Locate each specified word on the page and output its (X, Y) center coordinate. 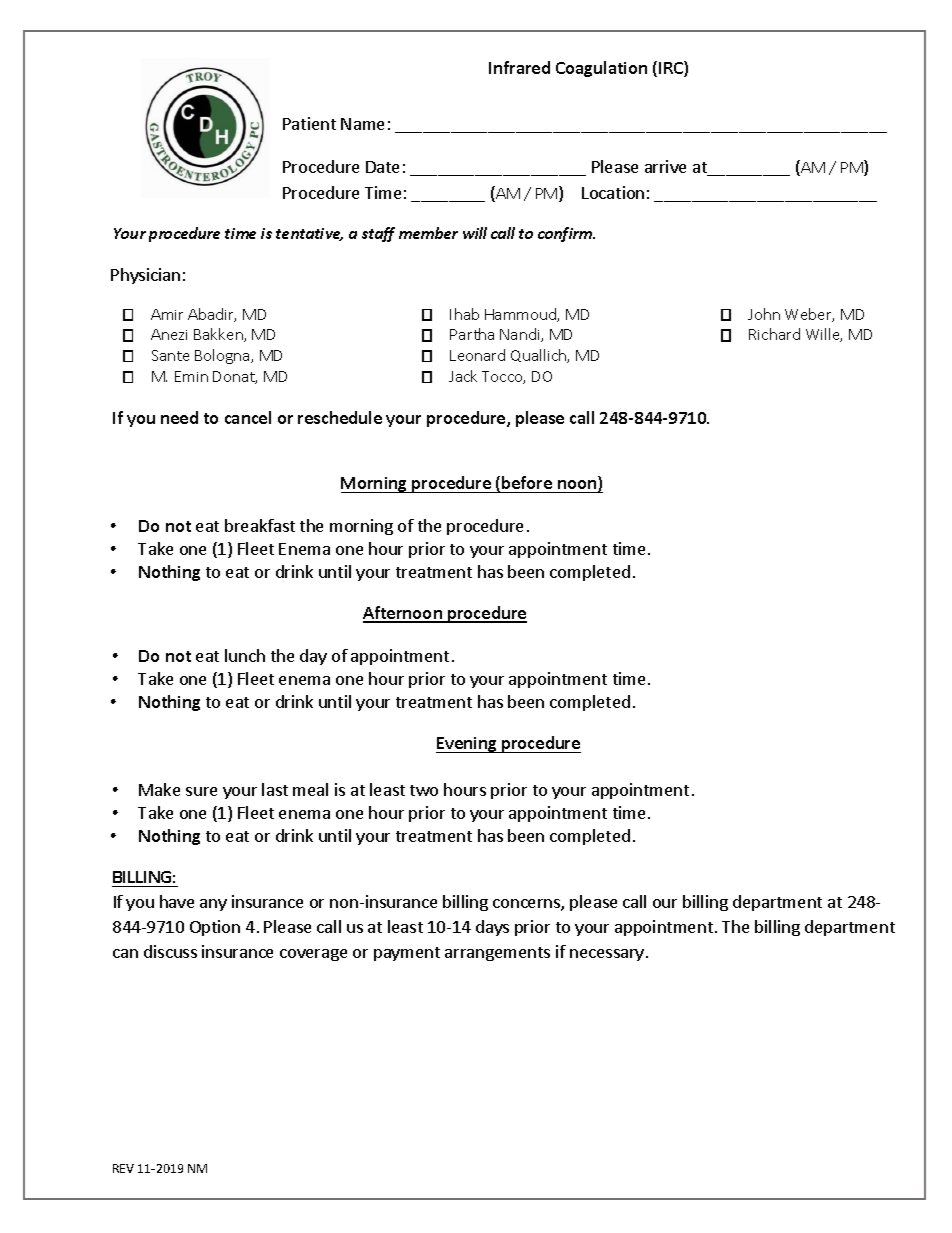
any (213, 905)
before (527, 482)
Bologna (223, 356)
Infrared (519, 67)
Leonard (477, 355)
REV (123, 1168)
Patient (309, 123)
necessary (607, 955)
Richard (774, 334)
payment (407, 954)
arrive (665, 166)
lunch (245, 655)
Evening (467, 745)
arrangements (497, 954)
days (492, 928)
